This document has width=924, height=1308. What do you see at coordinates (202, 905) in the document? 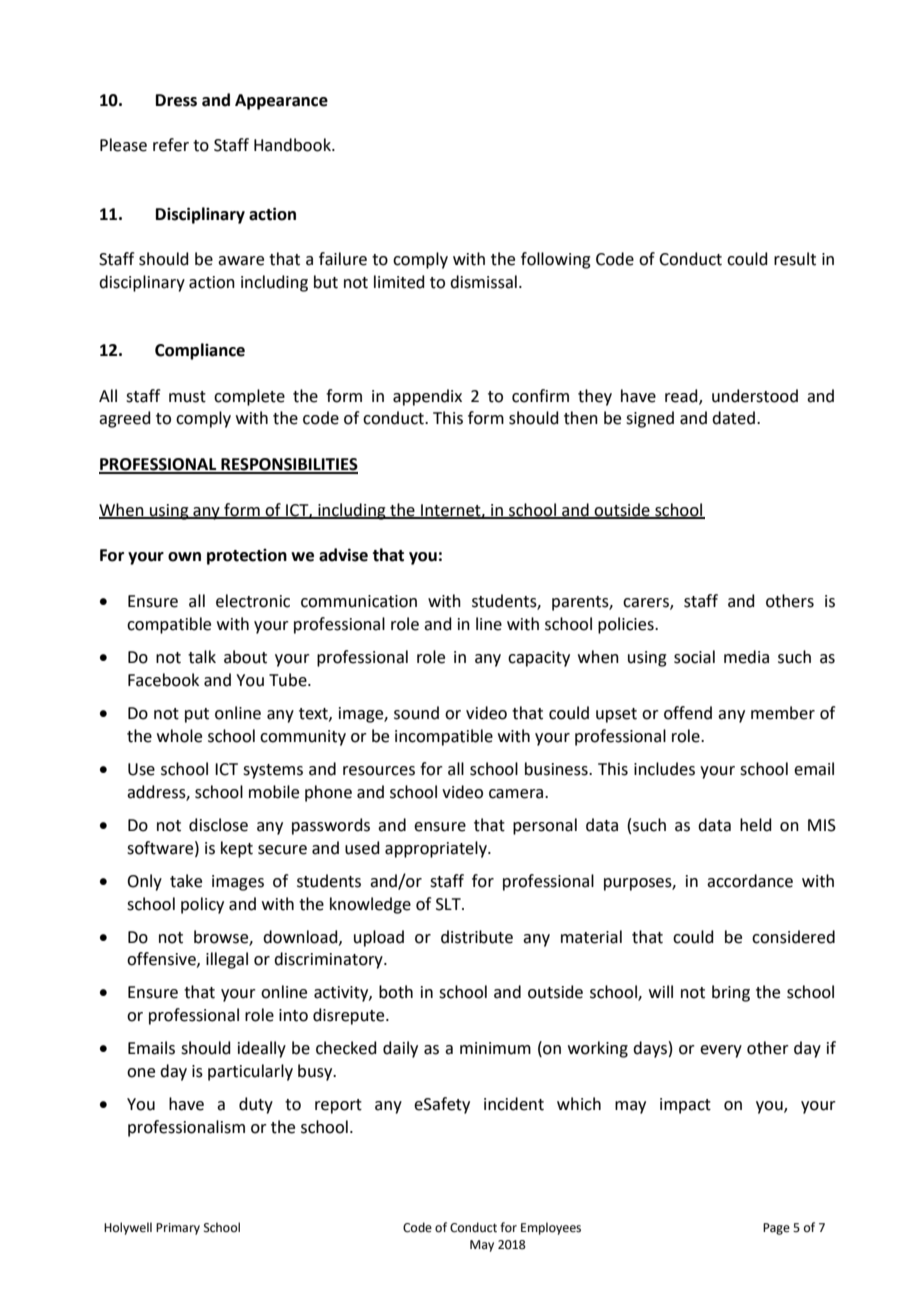
I see `policy` at bounding box center [202, 905].
